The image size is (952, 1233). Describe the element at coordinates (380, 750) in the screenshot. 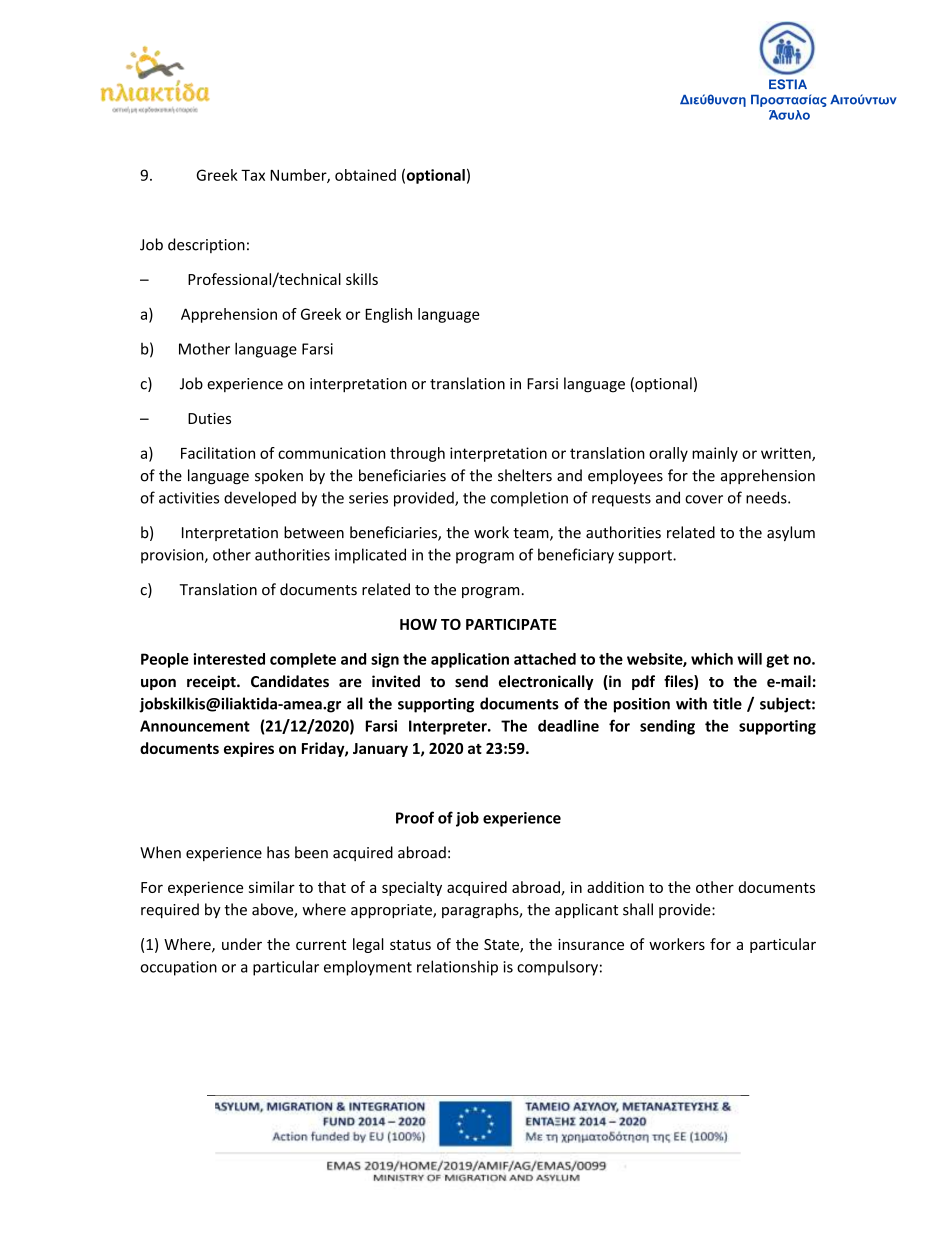

I see `January` at that location.
